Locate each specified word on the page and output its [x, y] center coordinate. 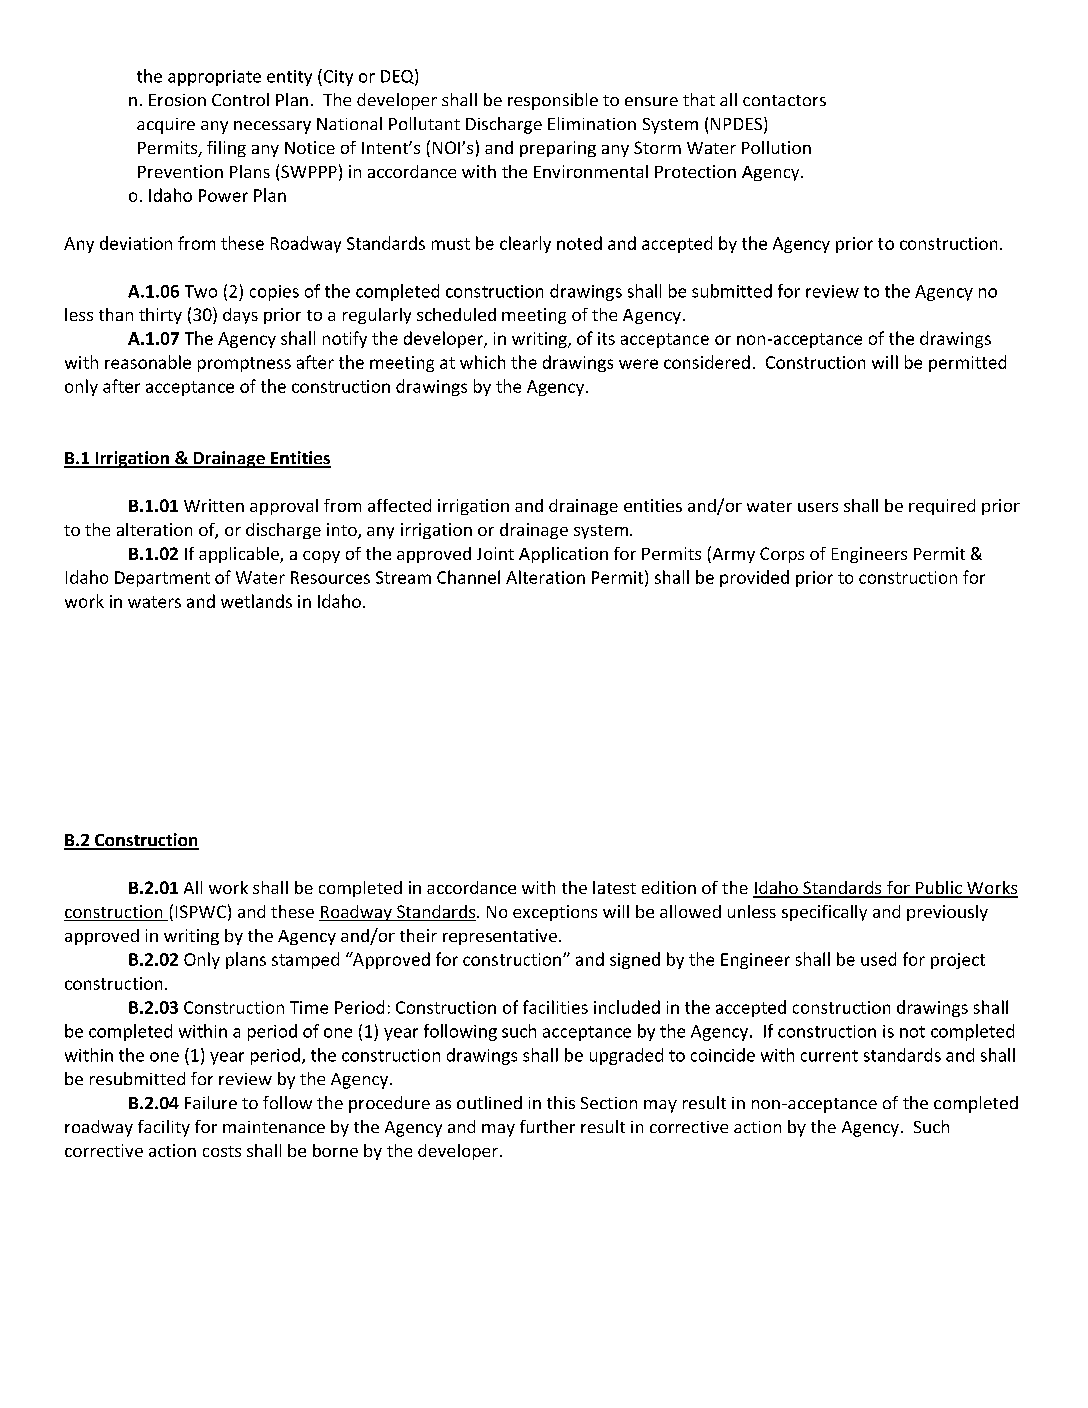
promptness [244, 364]
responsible [553, 101]
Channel [468, 577]
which [482, 362]
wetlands [256, 601]
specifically [824, 913]
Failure [211, 1102]
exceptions [555, 913]
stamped [305, 960]
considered [707, 362]
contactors [784, 100]
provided [754, 578]
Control [240, 99]
